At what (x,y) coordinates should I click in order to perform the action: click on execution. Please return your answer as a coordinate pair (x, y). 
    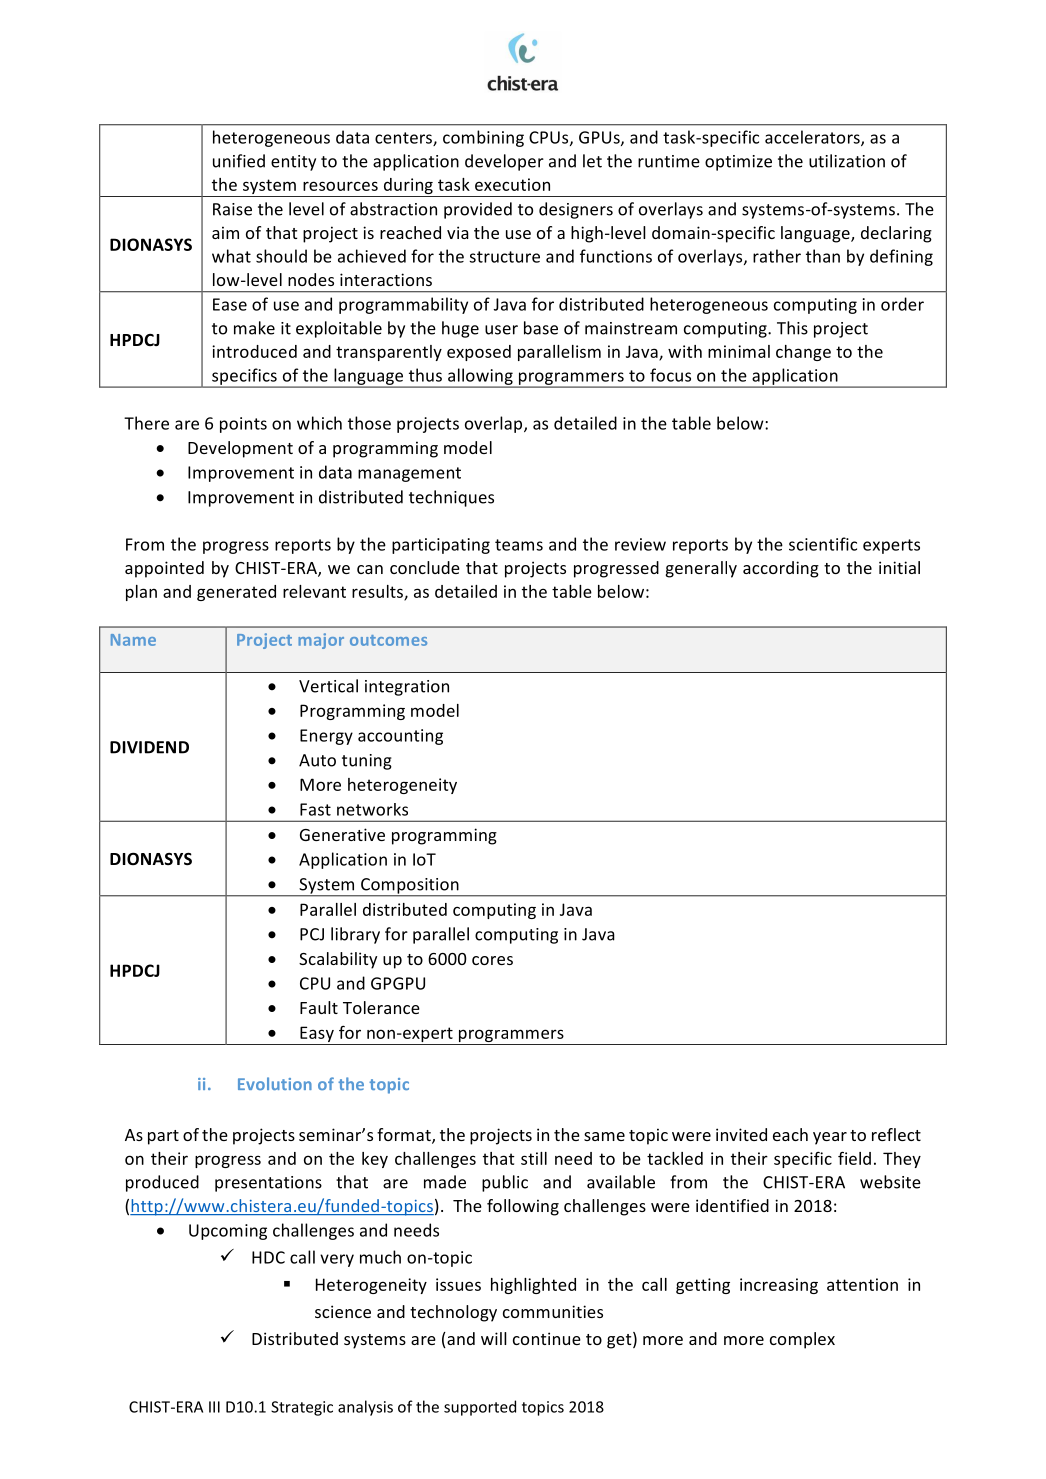
    Looking at the image, I should click on (512, 184).
